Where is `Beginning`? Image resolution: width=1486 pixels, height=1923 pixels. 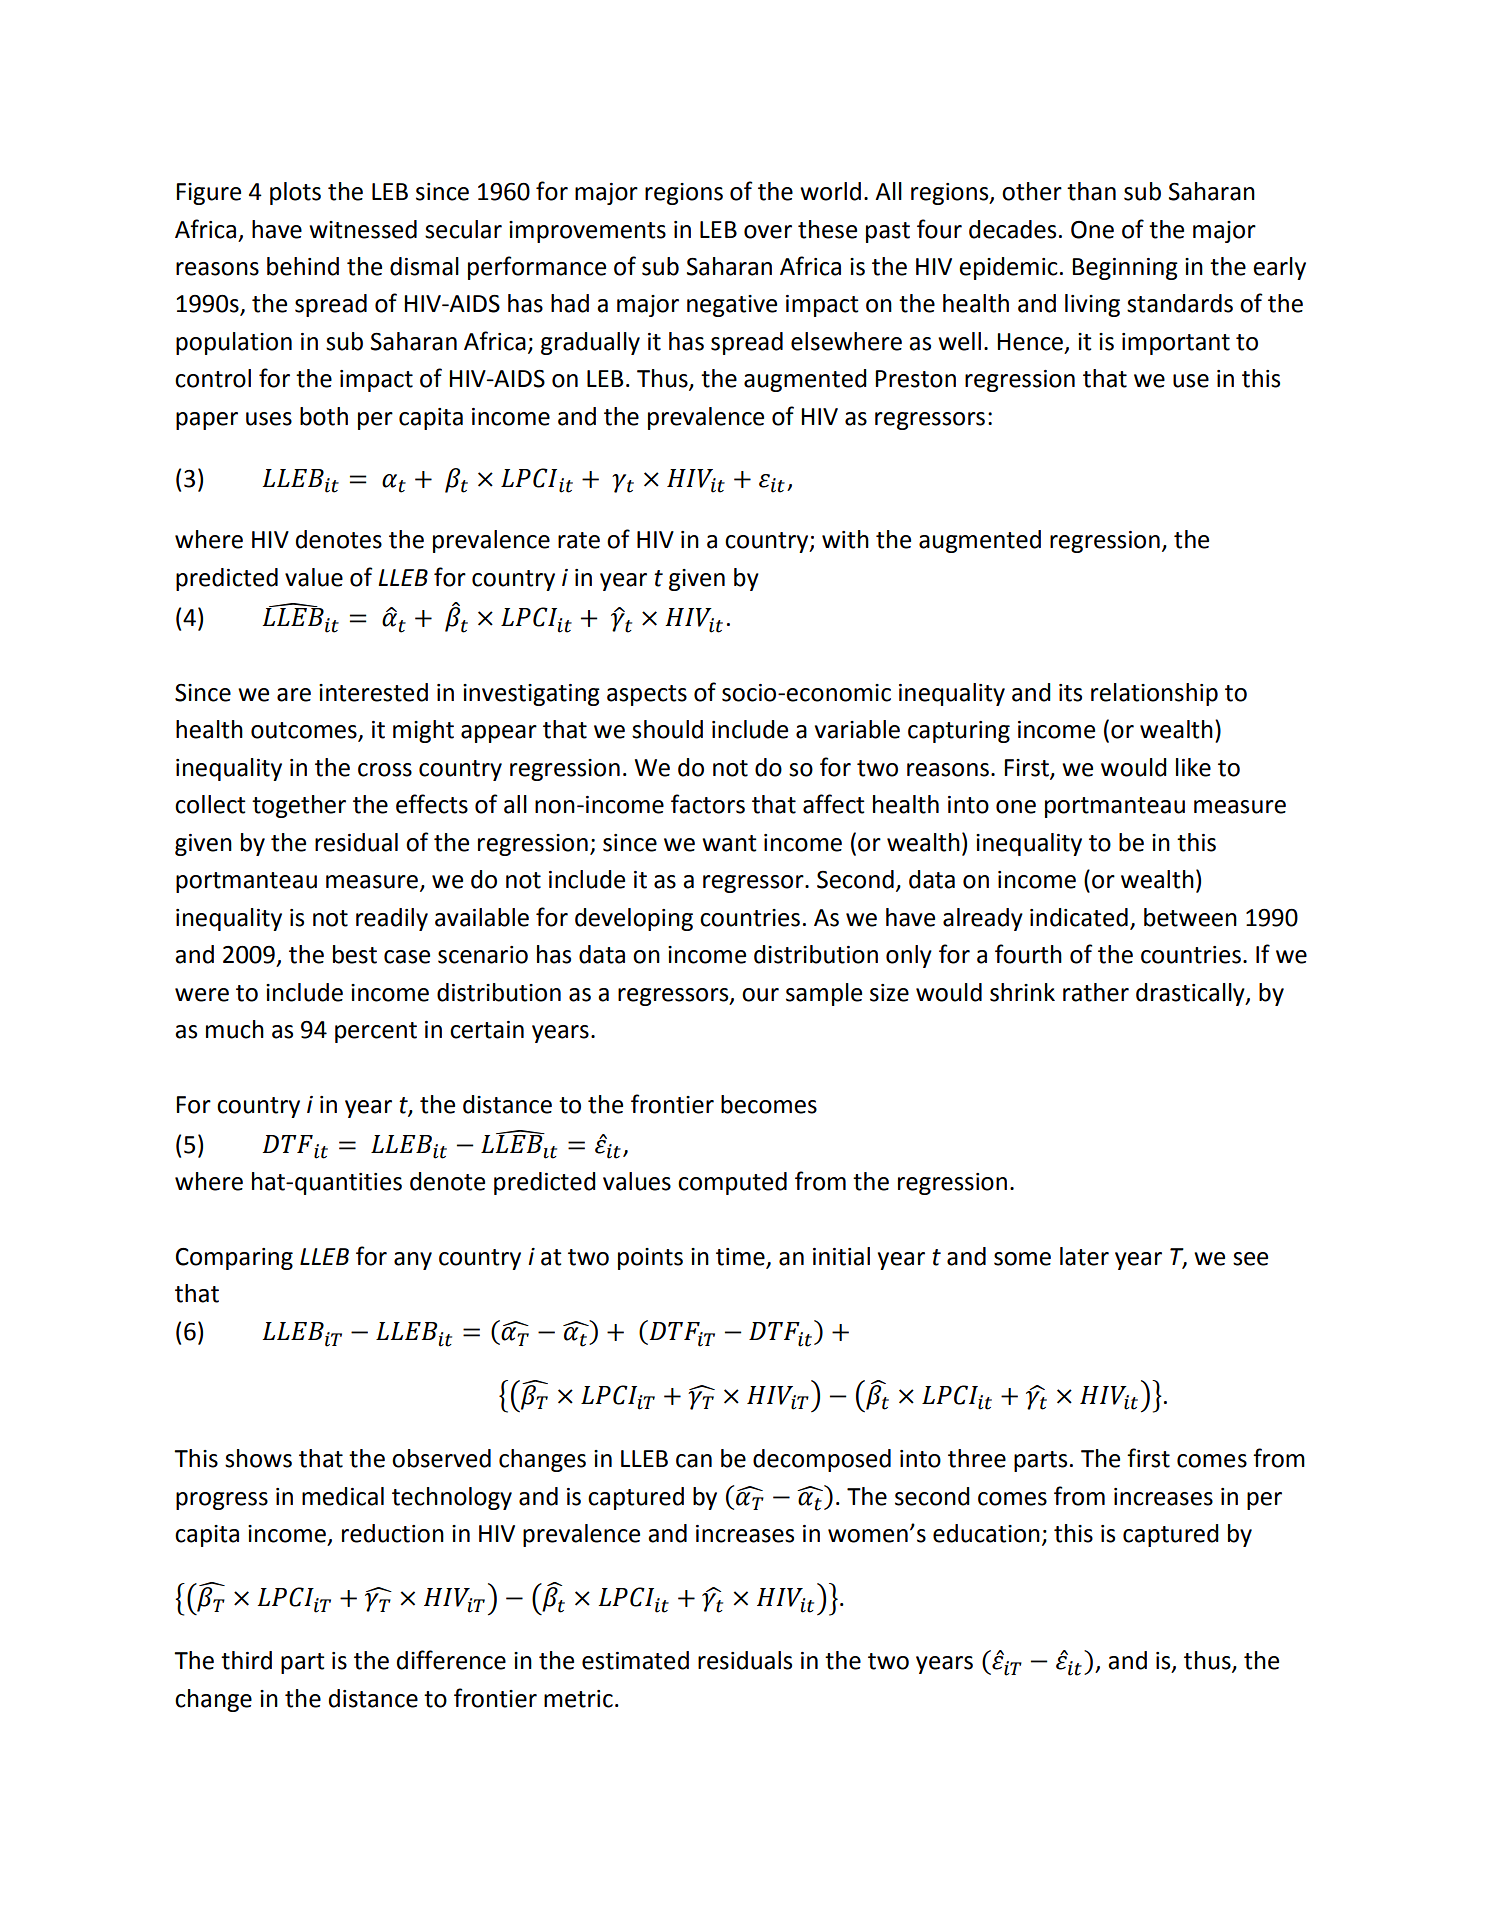
Beginning is located at coordinates (1125, 269).
